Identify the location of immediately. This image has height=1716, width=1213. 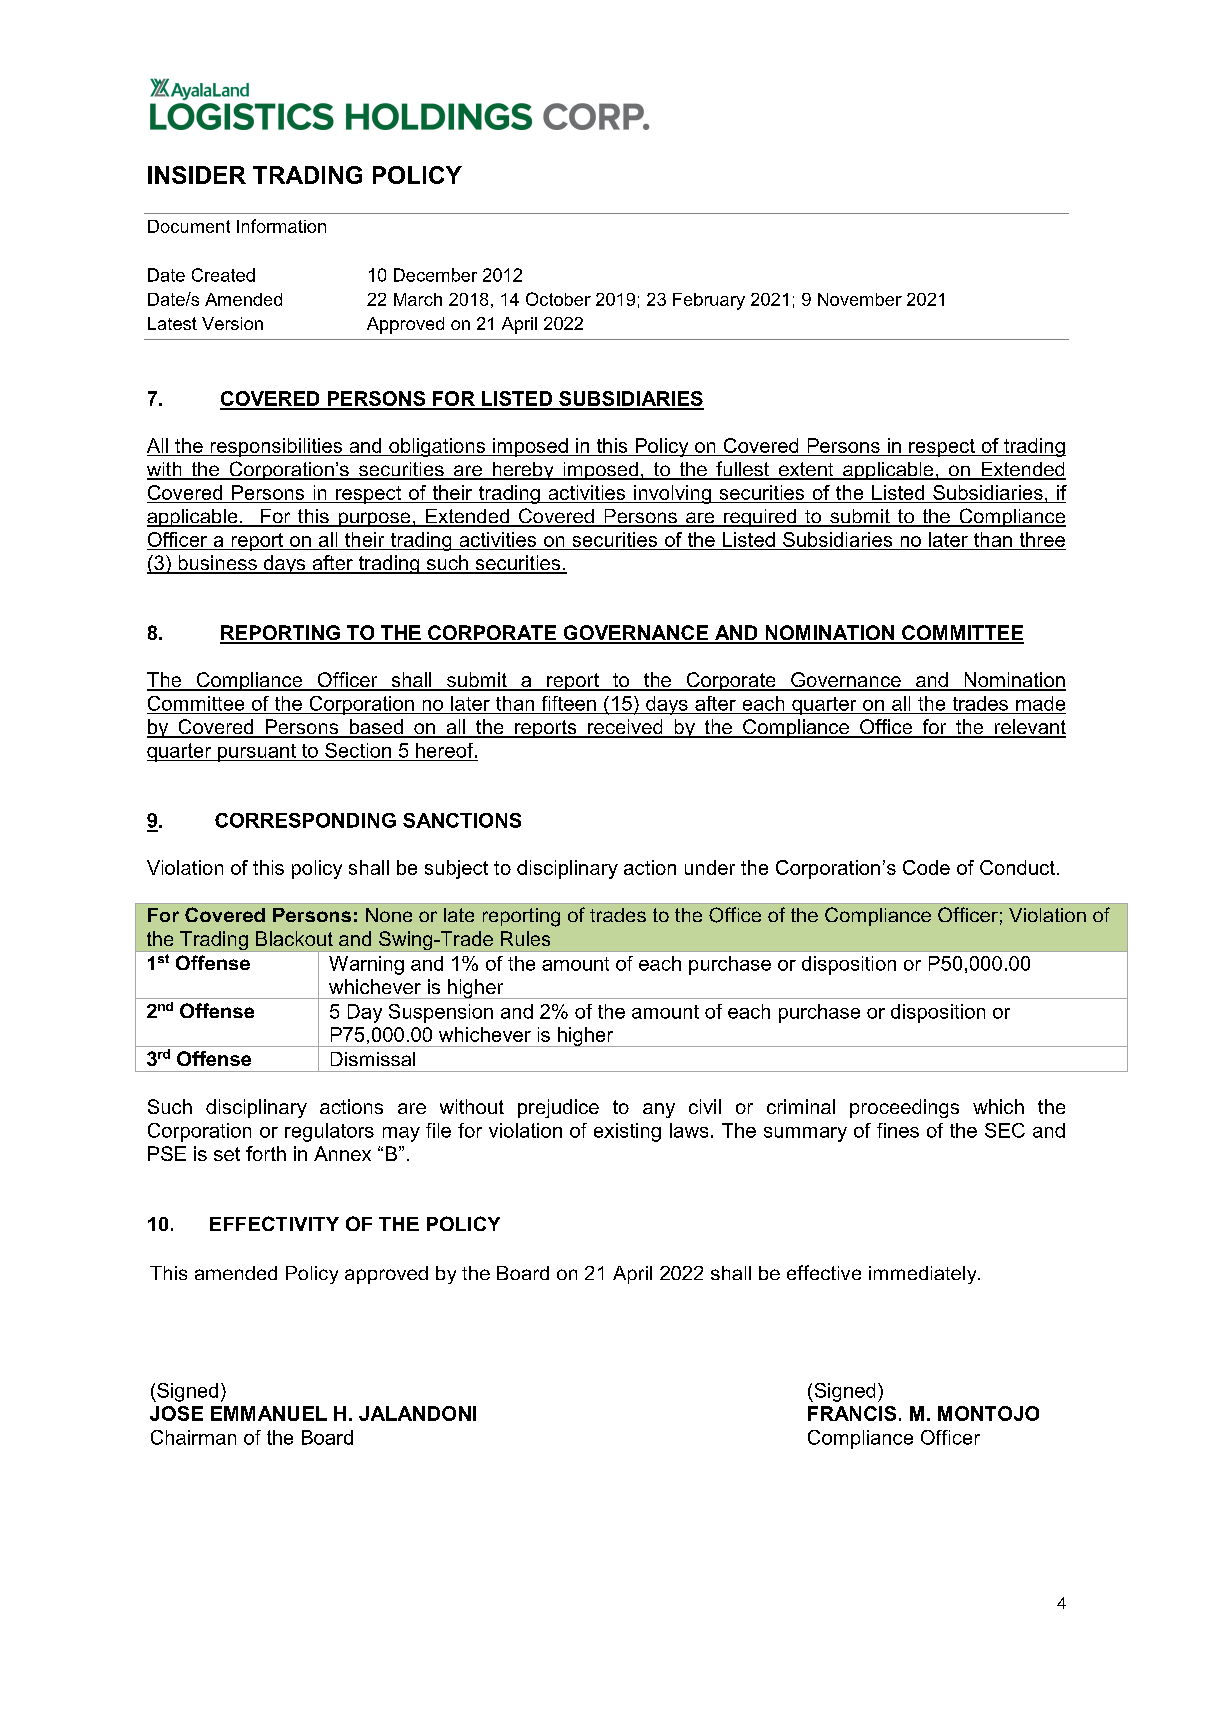
(924, 1275).
